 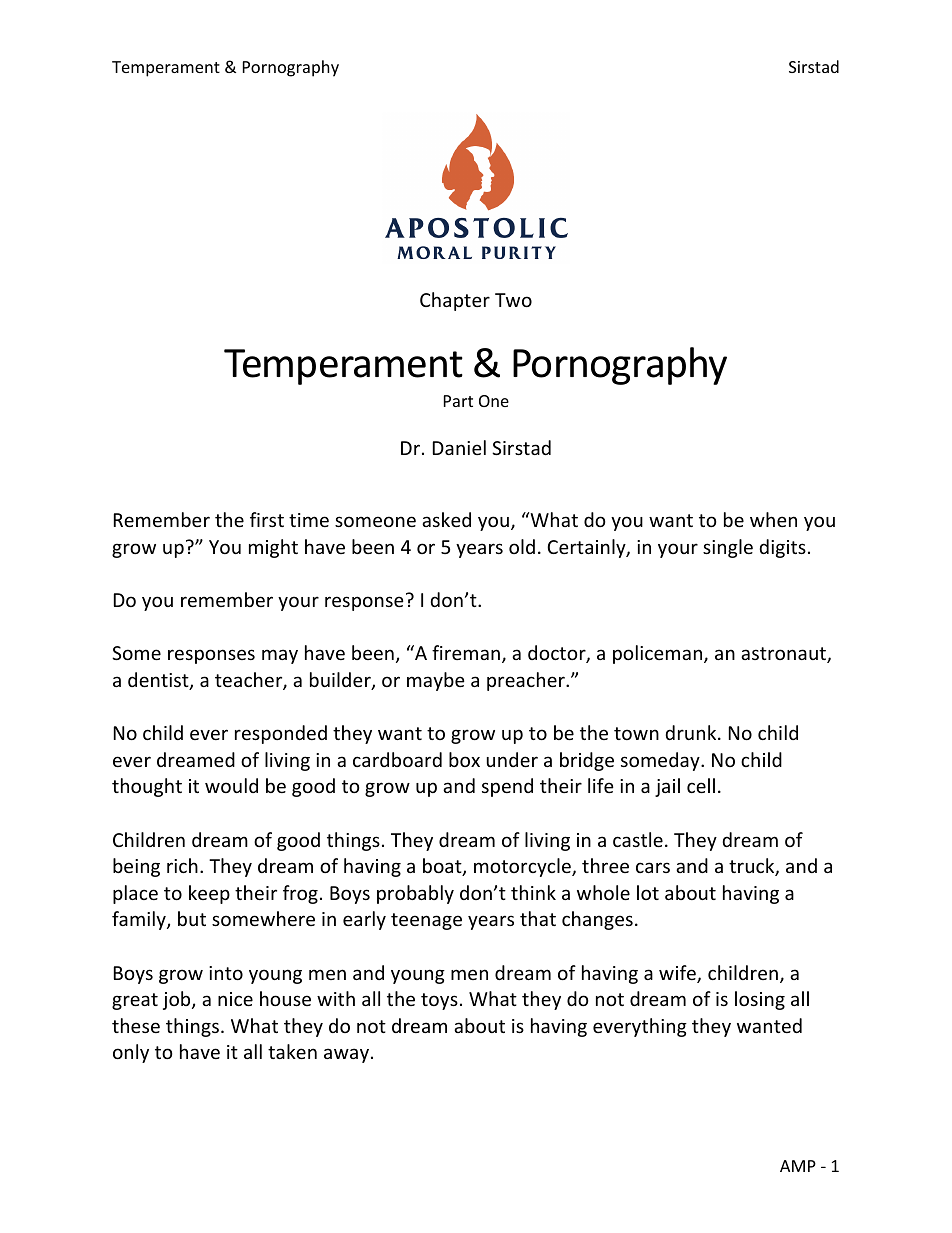 What do you see at coordinates (131, 1053) in the screenshot?
I see `only` at bounding box center [131, 1053].
